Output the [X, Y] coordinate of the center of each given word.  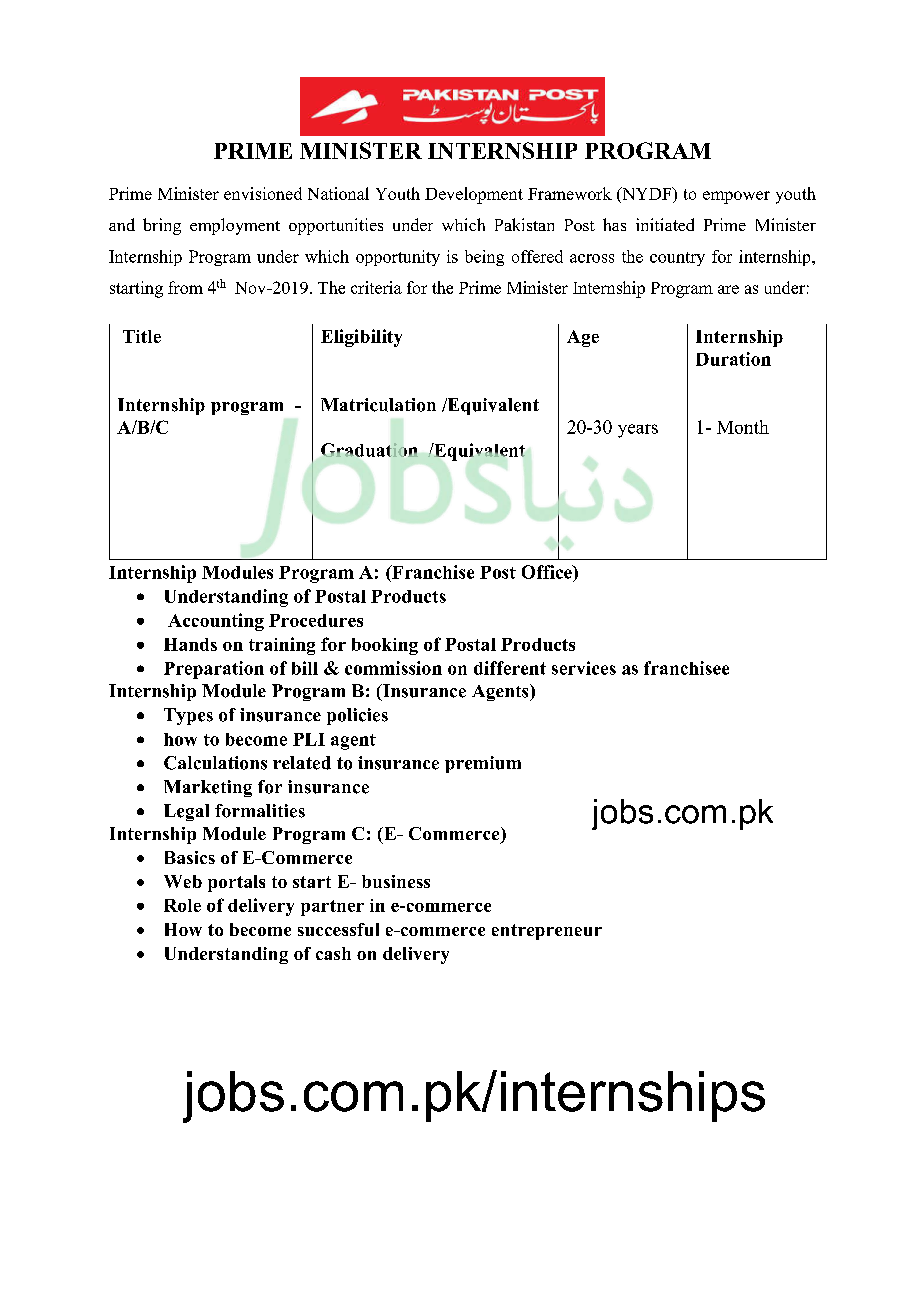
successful [338, 929]
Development [474, 195]
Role [182, 905]
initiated [665, 224]
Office [548, 572]
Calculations [215, 763]
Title [142, 336]
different [510, 668]
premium [483, 764]
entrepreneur [547, 932]
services [584, 668]
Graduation [369, 450]
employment [235, 226]
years [638, 431]
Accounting [216, 622]
